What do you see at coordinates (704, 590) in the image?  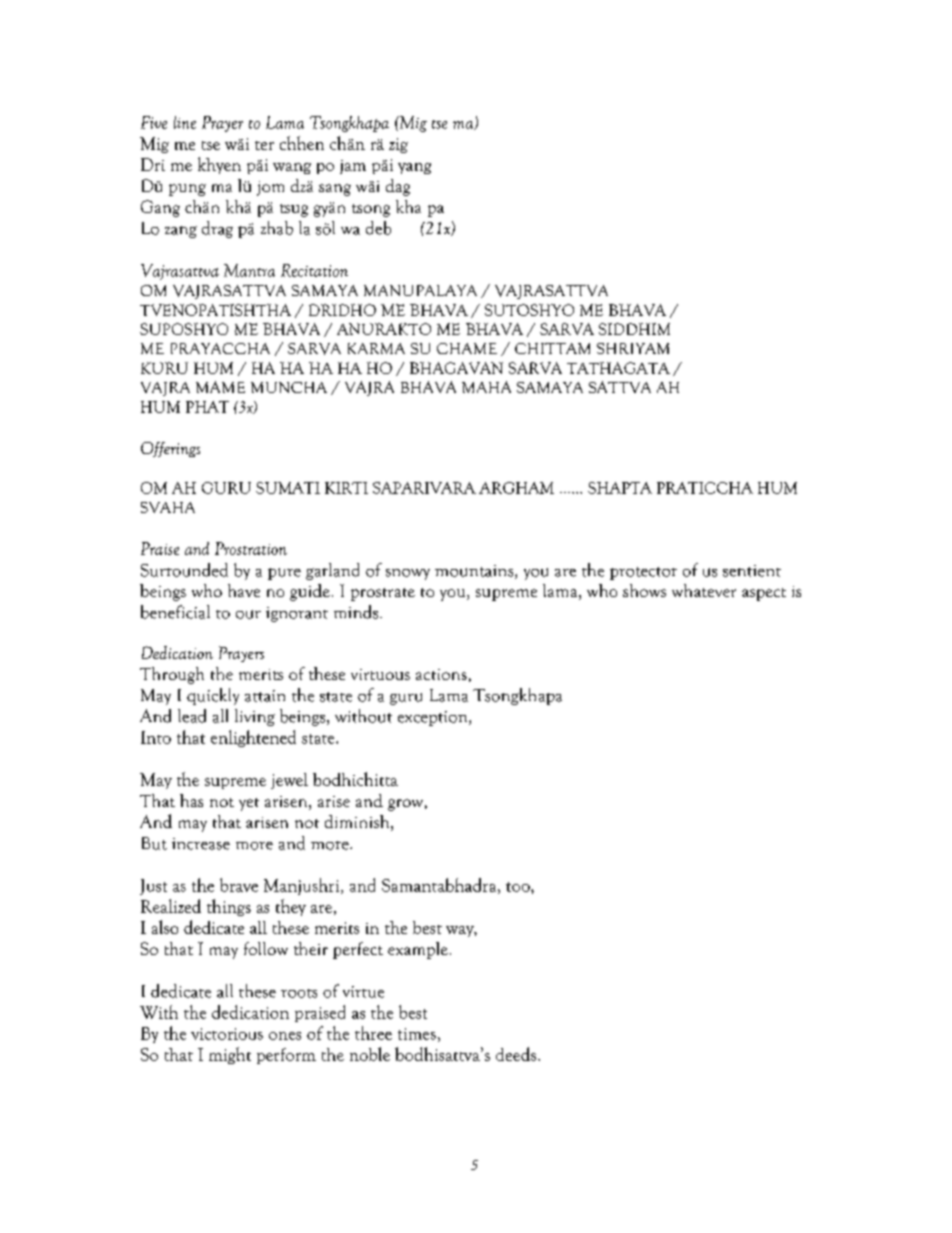 I see `whatever` at bounding box center [704, 590].
